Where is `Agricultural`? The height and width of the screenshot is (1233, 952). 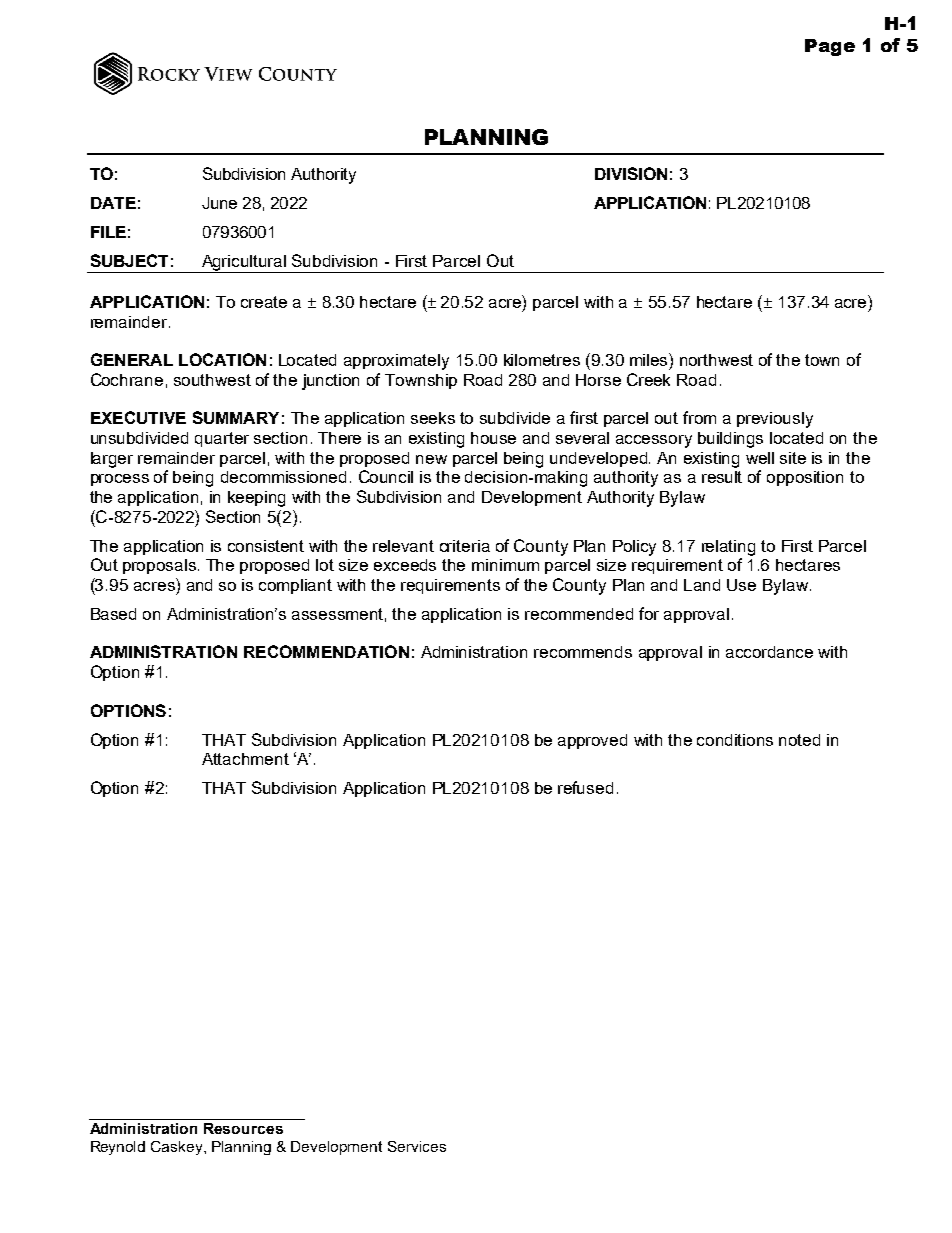
Agricultural is located at coordinates (244, 264).
